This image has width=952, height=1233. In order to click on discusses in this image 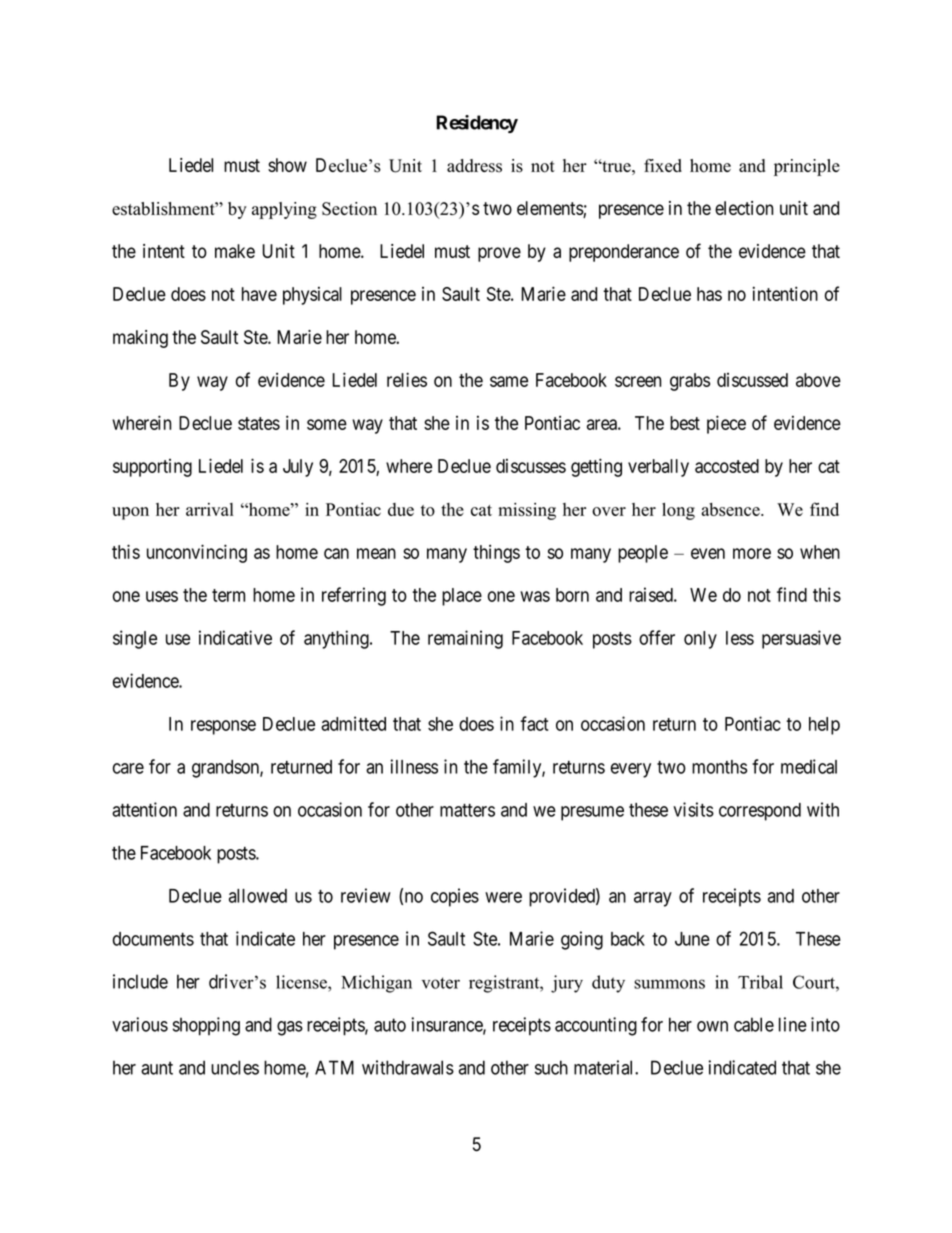, I will do `click(531, 466)`.
